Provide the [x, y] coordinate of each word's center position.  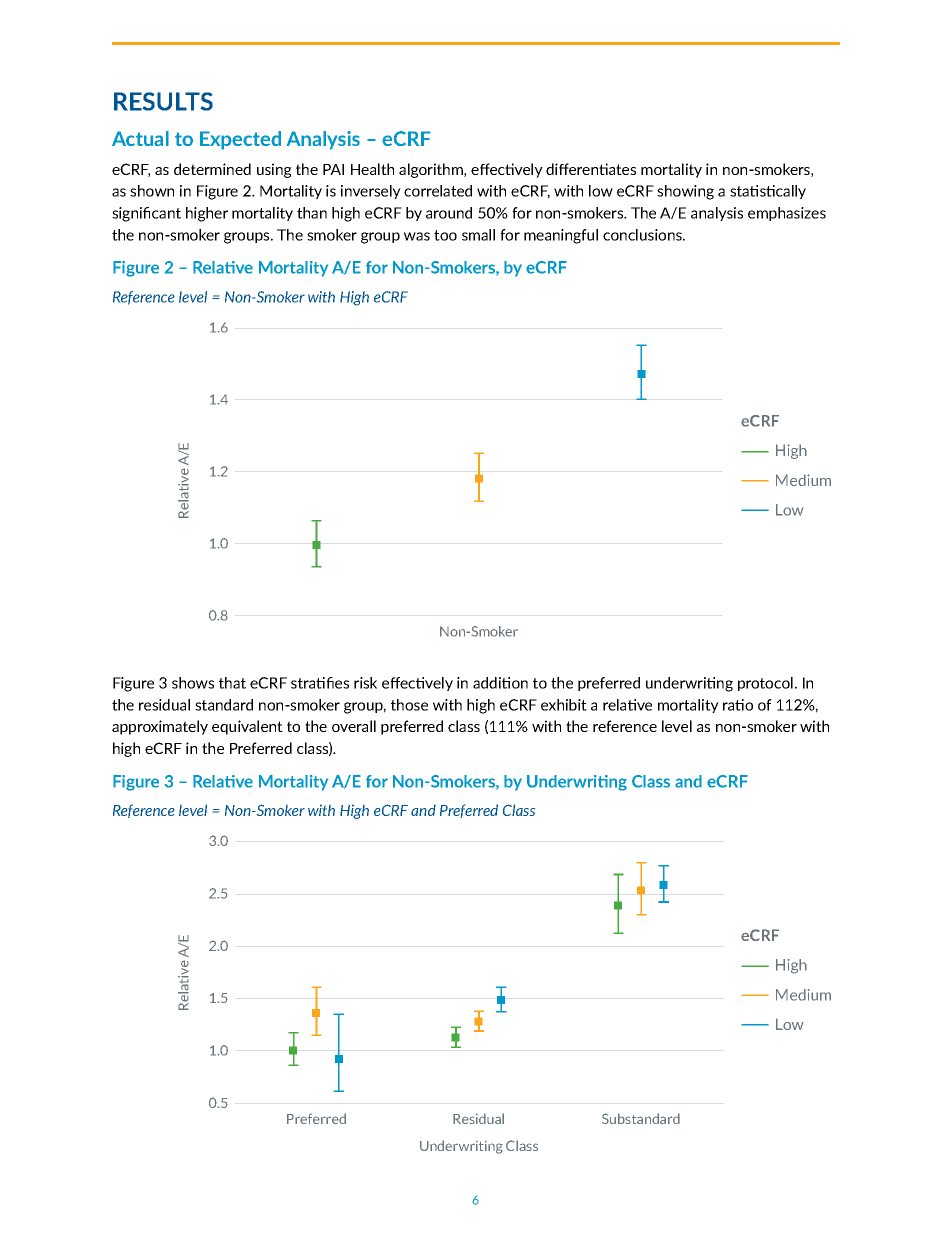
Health [372, 169]
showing [685, 192]
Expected [240, 140]
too [445, 235]
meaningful [561, 236]
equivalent [247, 727]
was [417, 236]
